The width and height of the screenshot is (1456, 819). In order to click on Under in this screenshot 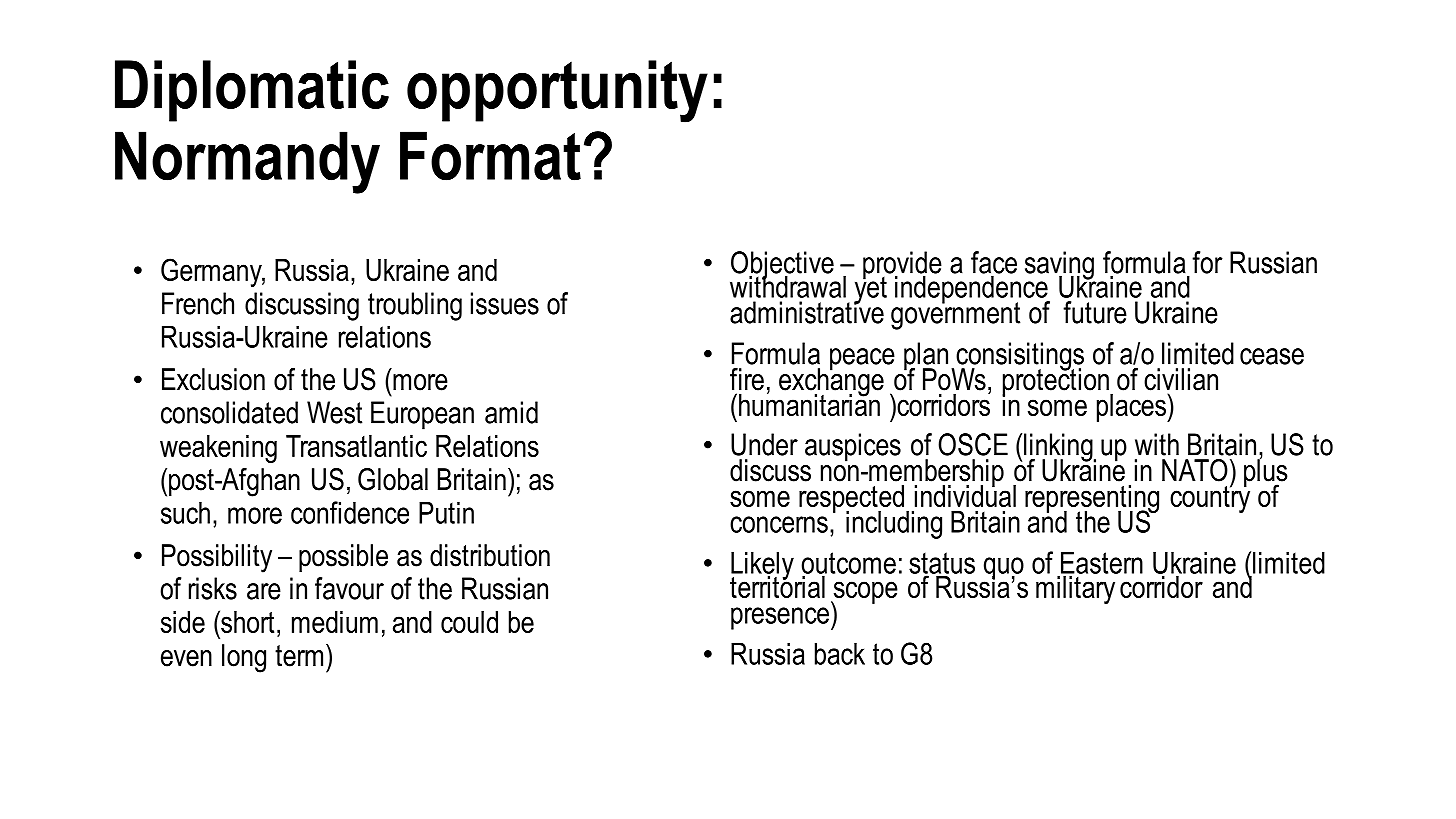, I will do `click(764, 444)`.
